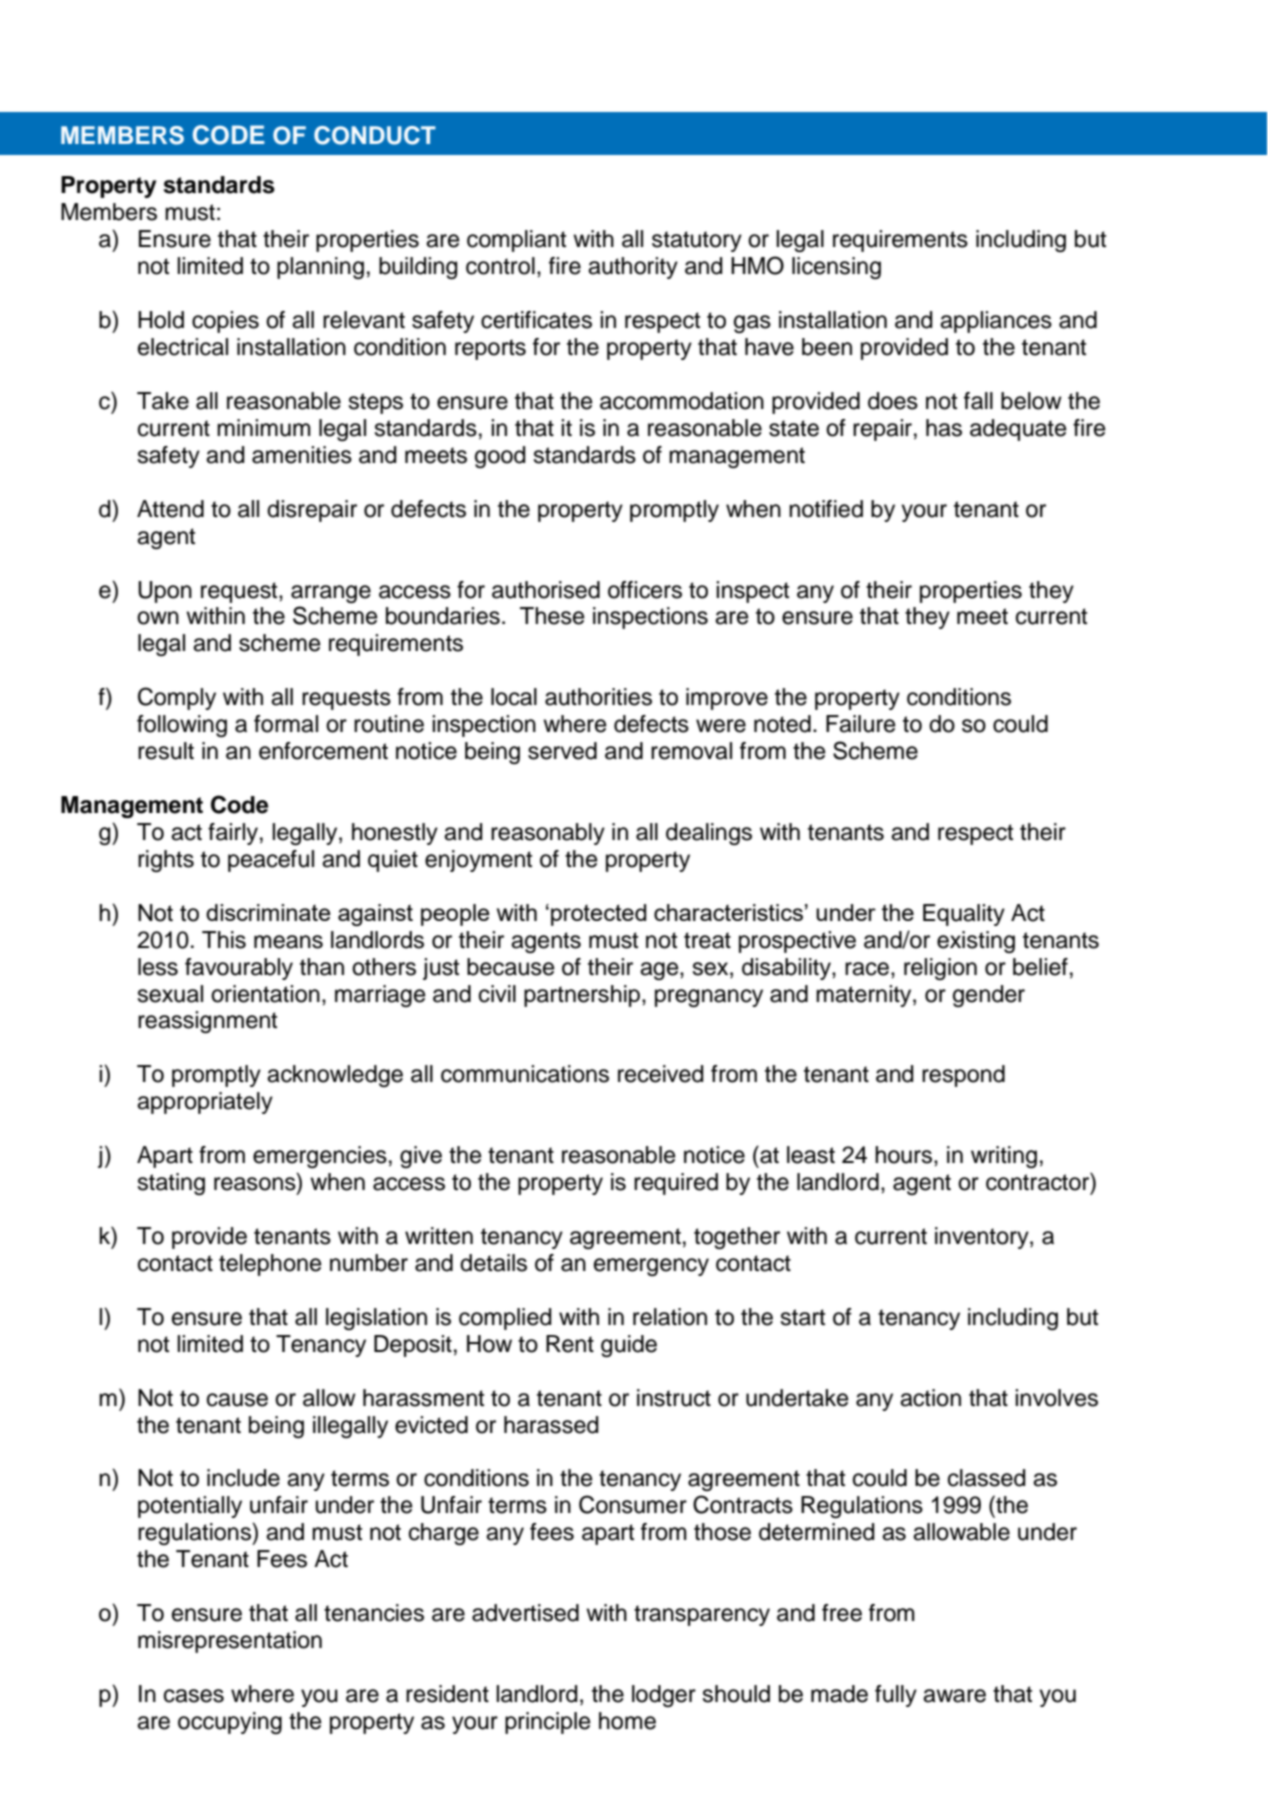  I want to click on misrepresentation, so click(230, 1642).
